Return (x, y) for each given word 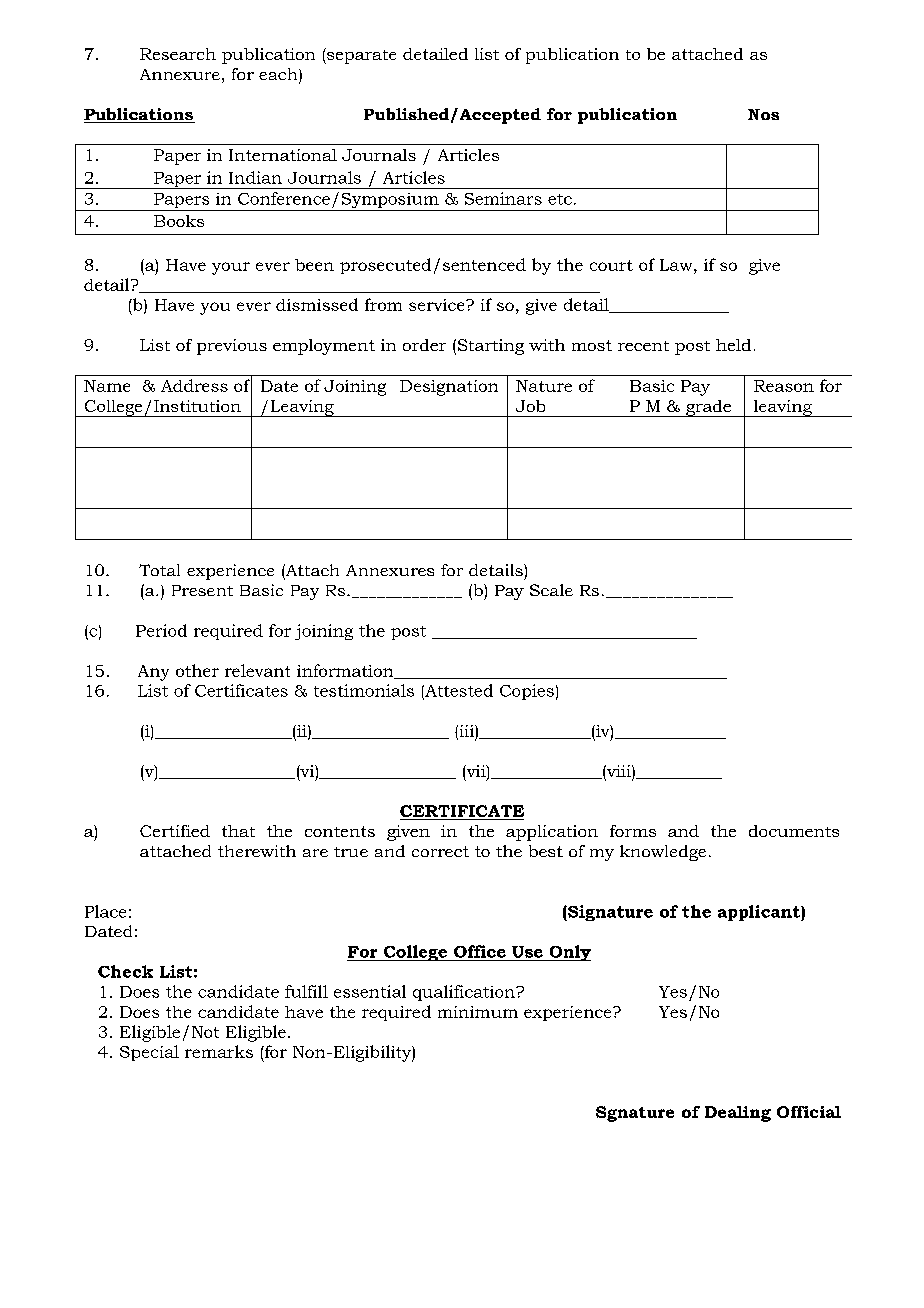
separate (360, 56)
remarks (219, 1051)
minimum (478, 1012)
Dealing (738, 1114)
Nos (763, 114)
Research (178, 54)
